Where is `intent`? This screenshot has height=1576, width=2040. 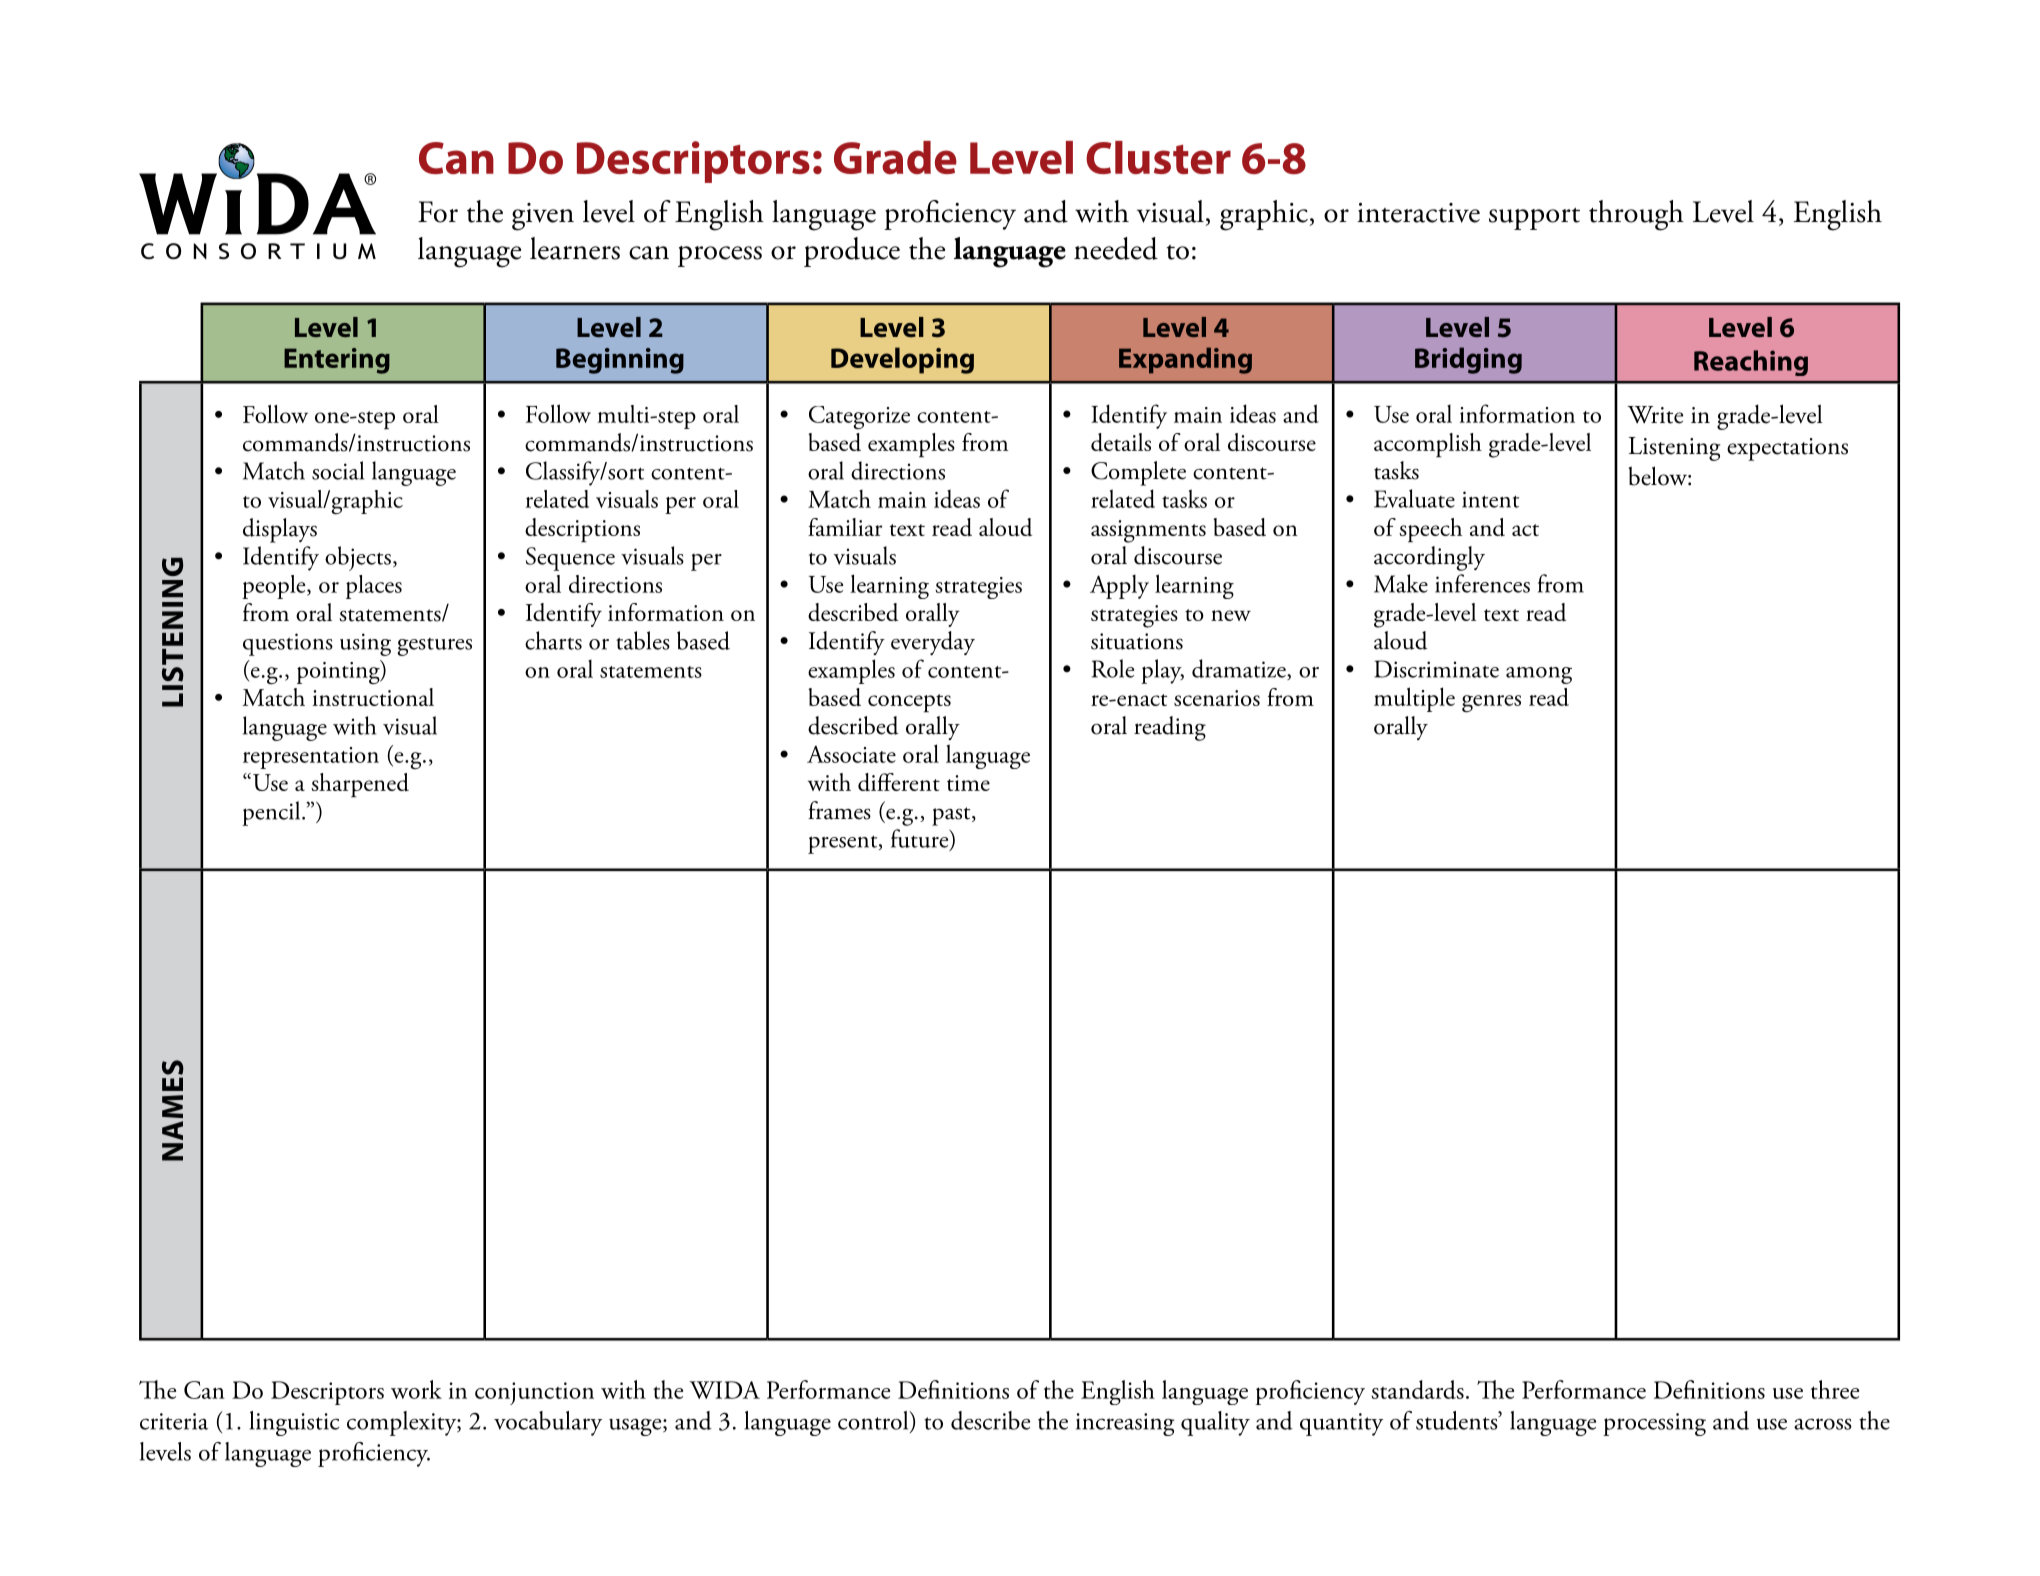 intent is located at coordinates (1490, 499).
